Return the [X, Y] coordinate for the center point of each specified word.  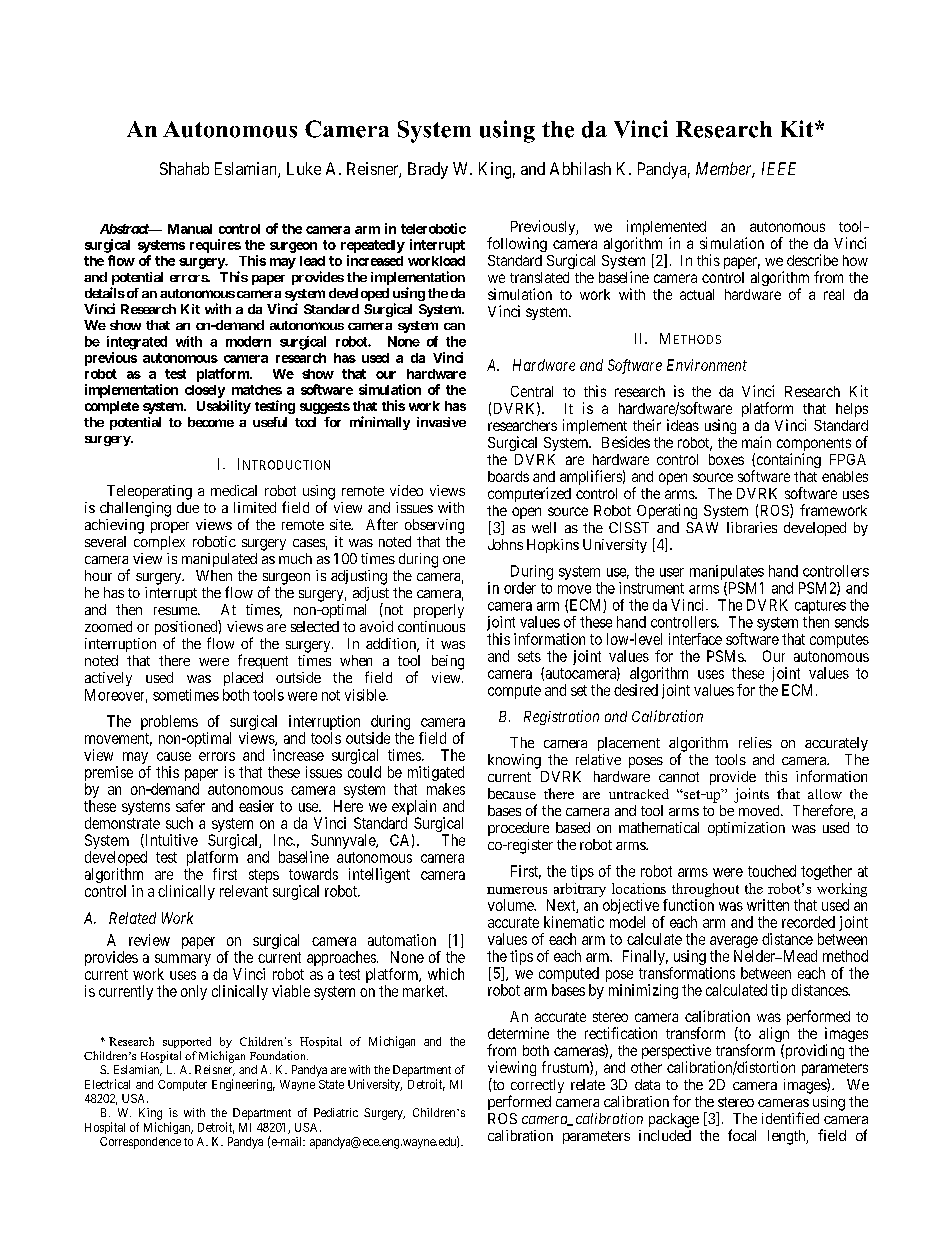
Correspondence [140, 1143]
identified [790, 1118]
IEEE [779, 168]
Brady [428, 170]
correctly [537, 1087]
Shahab [184, 168]
